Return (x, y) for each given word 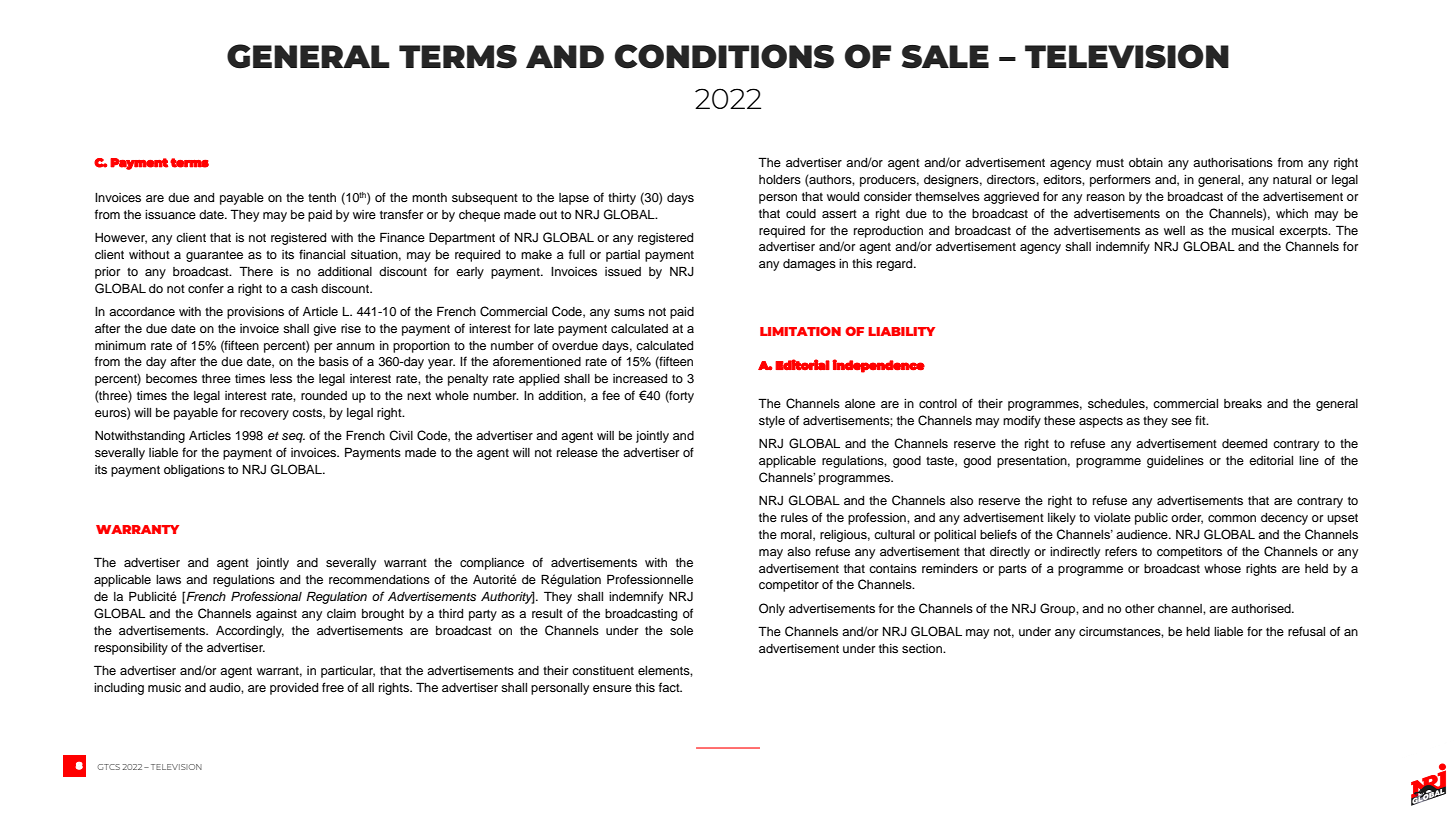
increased (640, 378)
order (1187, 518)
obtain (1146, 162)
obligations (194, 471)
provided (294, 689)
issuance (170, 214)
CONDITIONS (724, 56)
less (281, 378)
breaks (1243, 403)
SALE (945, 57)
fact (670, 687)
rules (794, 517)
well (1174, 230)
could (801, 213)
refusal (1306, 631)
